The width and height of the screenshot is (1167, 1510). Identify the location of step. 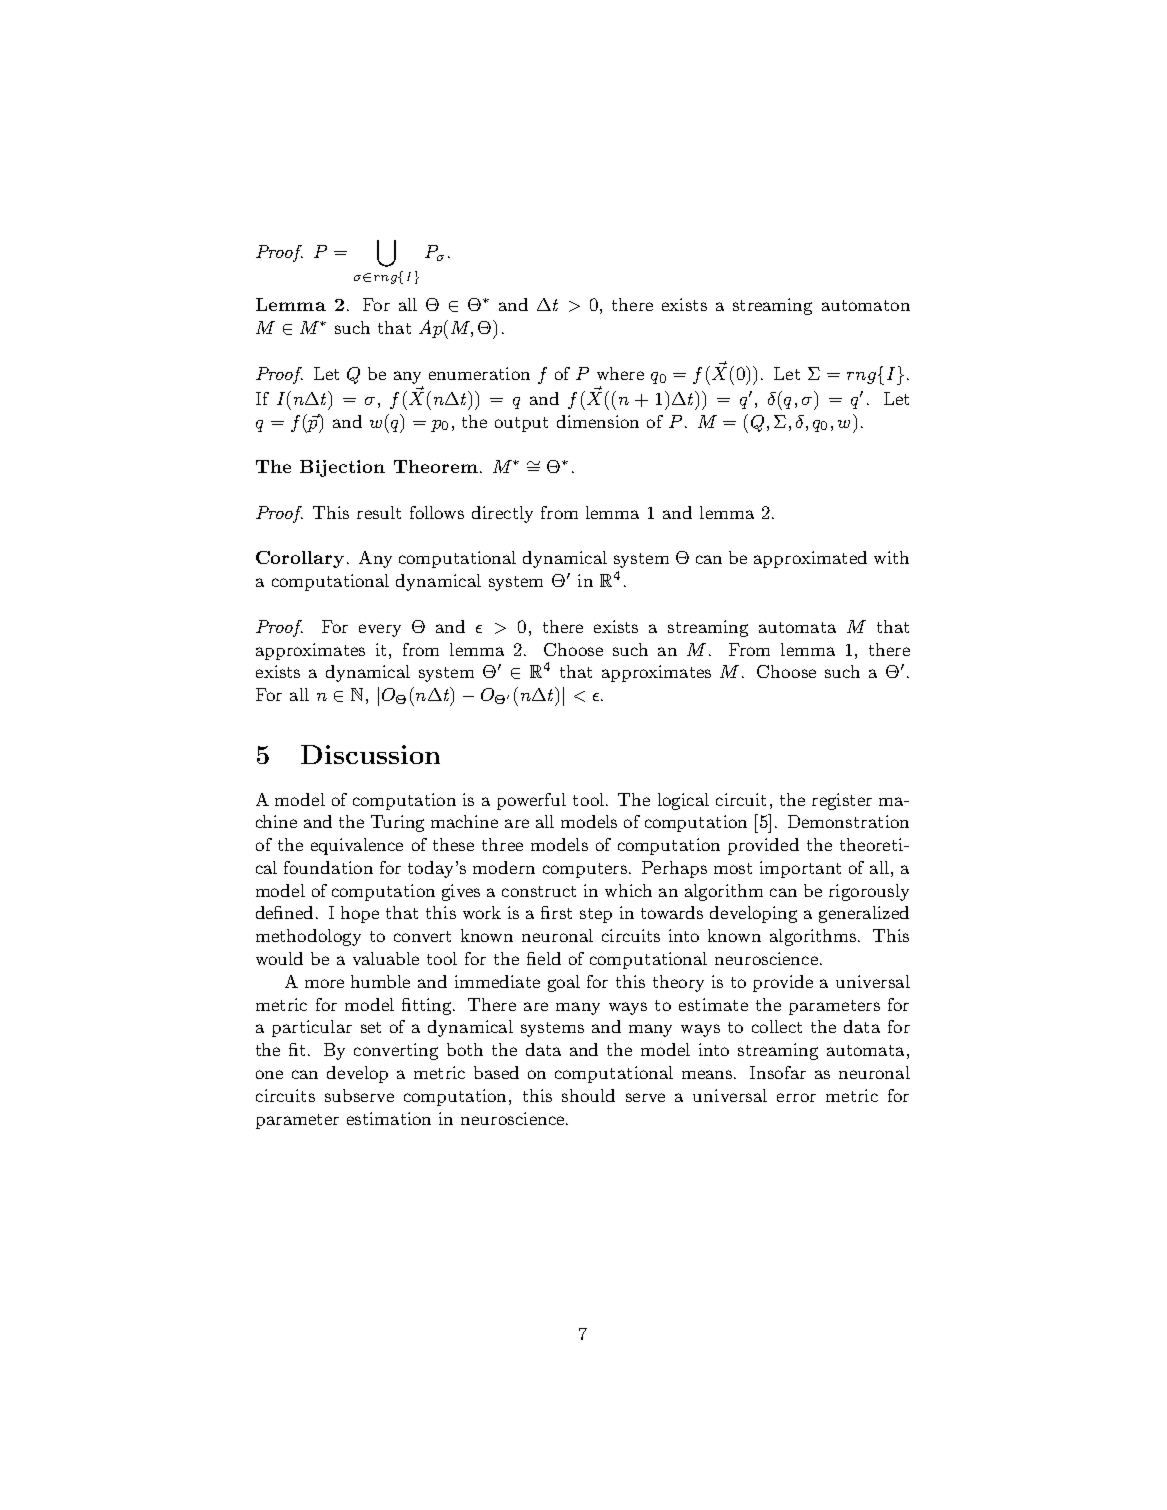
(596, 915).
